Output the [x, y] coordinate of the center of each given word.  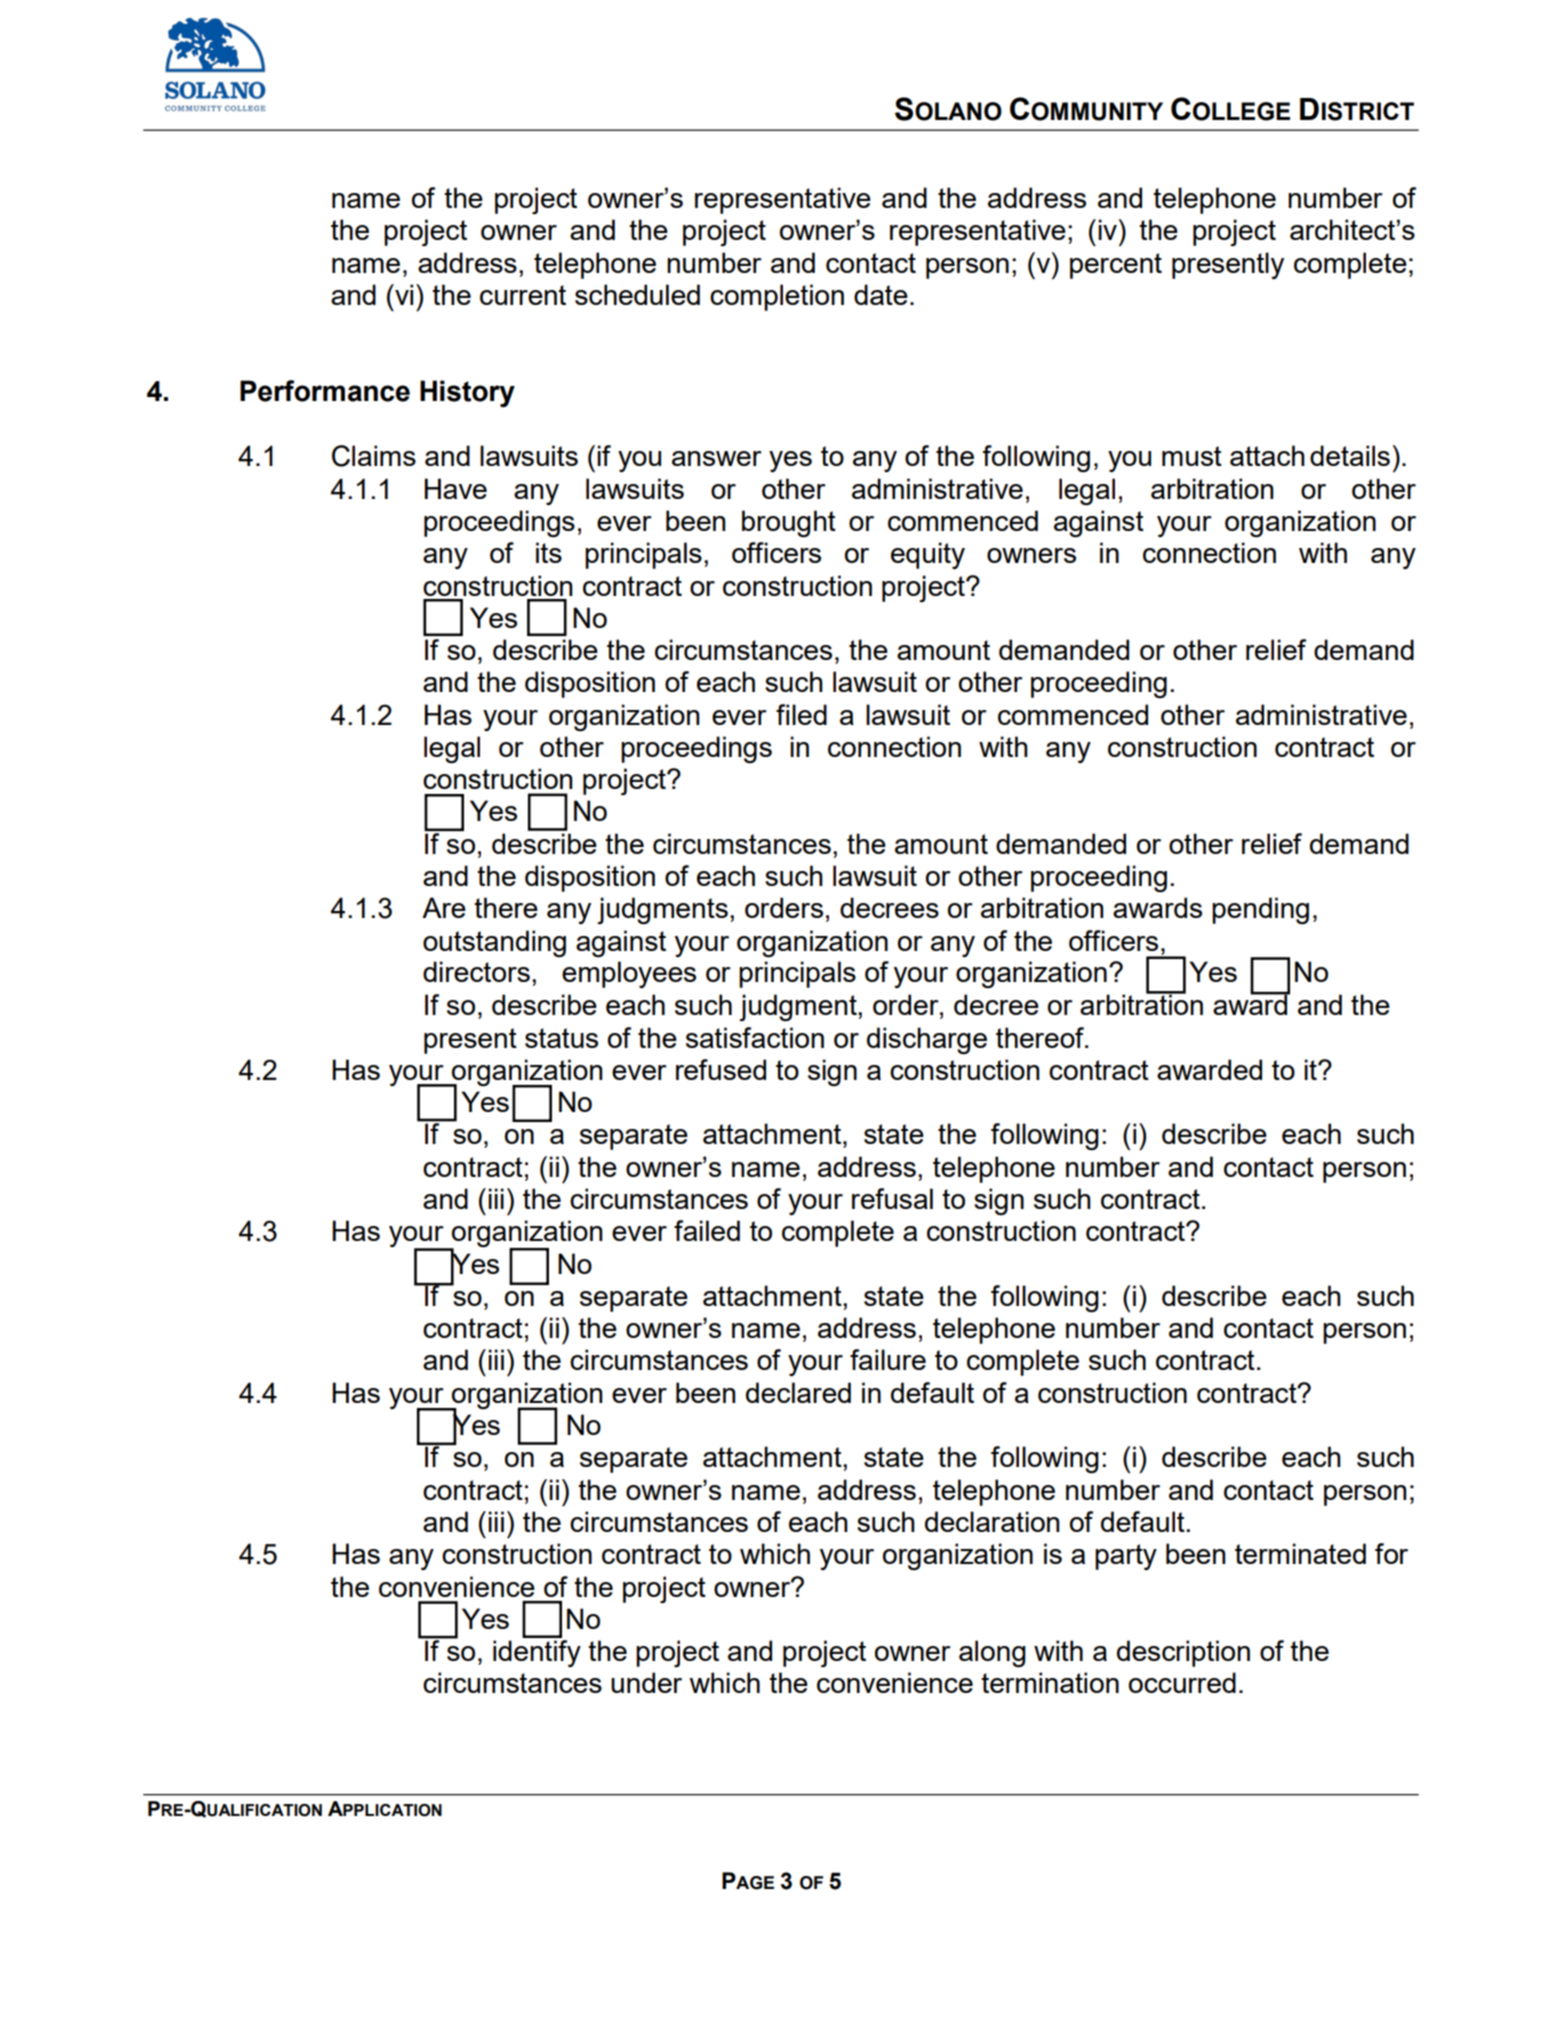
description [1183, 1653]
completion [777, 297]
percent [1116, 266]
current [523, 295]
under [646, 1682]
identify [537, 1653]
